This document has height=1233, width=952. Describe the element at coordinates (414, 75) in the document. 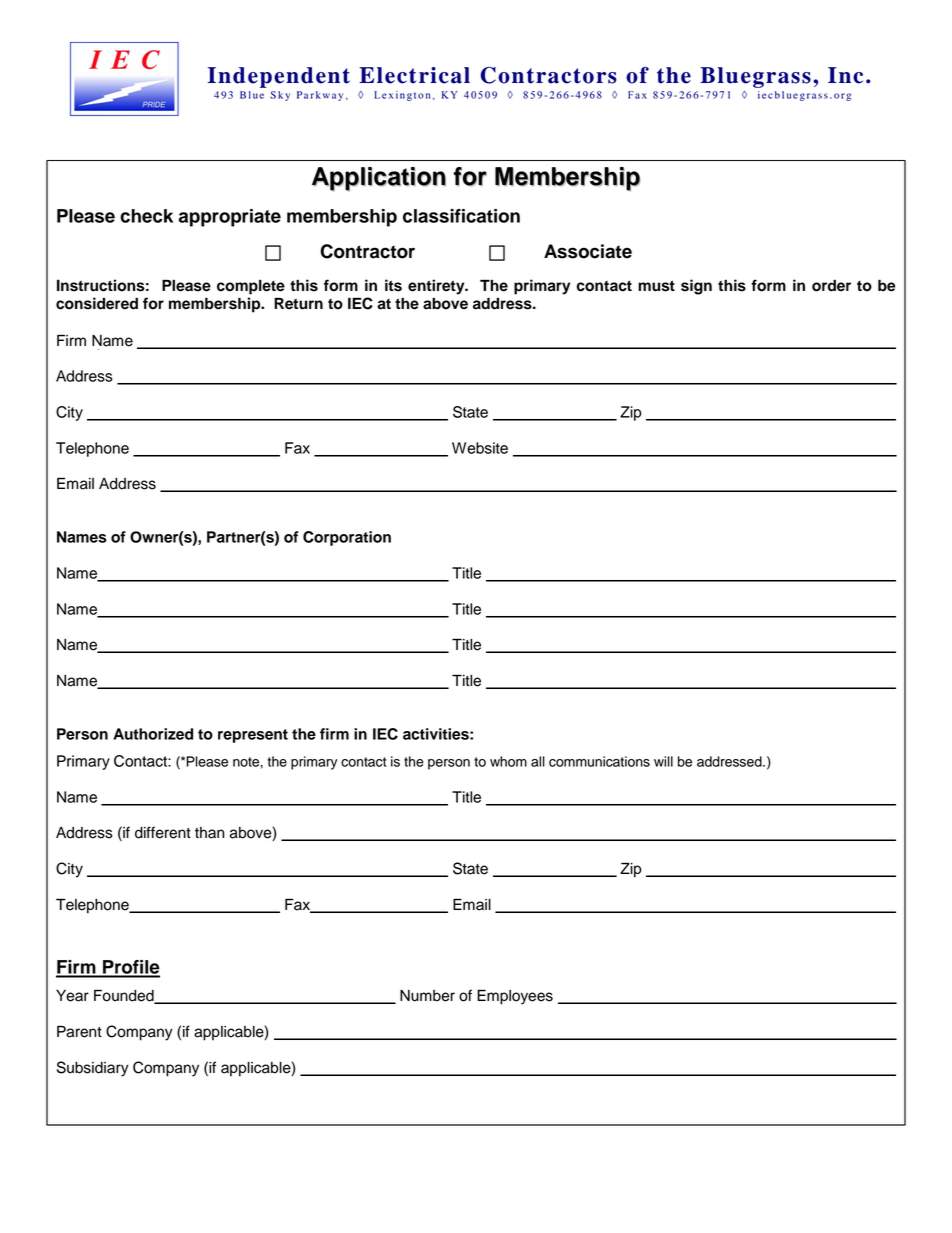

I see `Electrical` at that location.
